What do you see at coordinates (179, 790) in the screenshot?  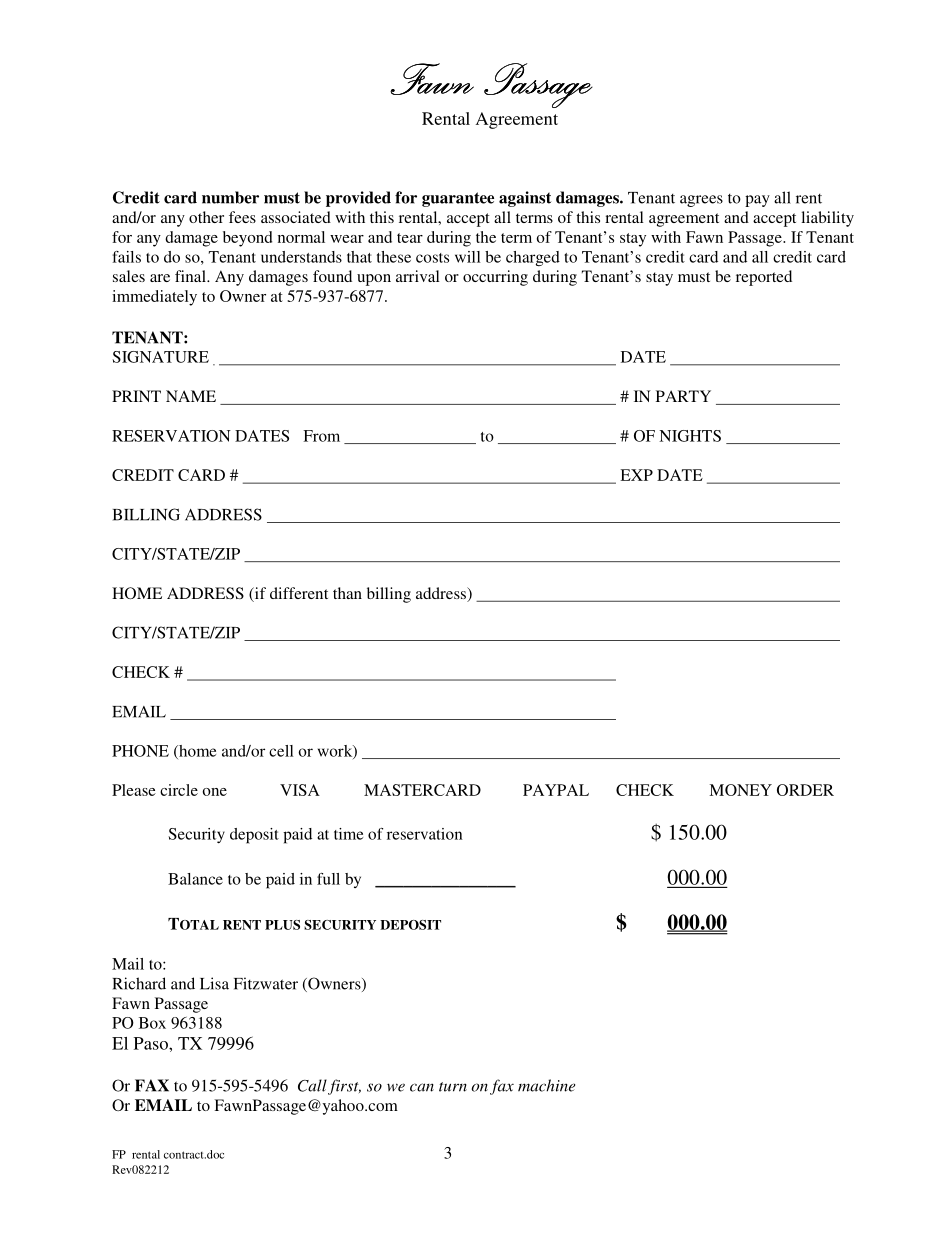 I see `circle` at bounding box center [179, 790].
